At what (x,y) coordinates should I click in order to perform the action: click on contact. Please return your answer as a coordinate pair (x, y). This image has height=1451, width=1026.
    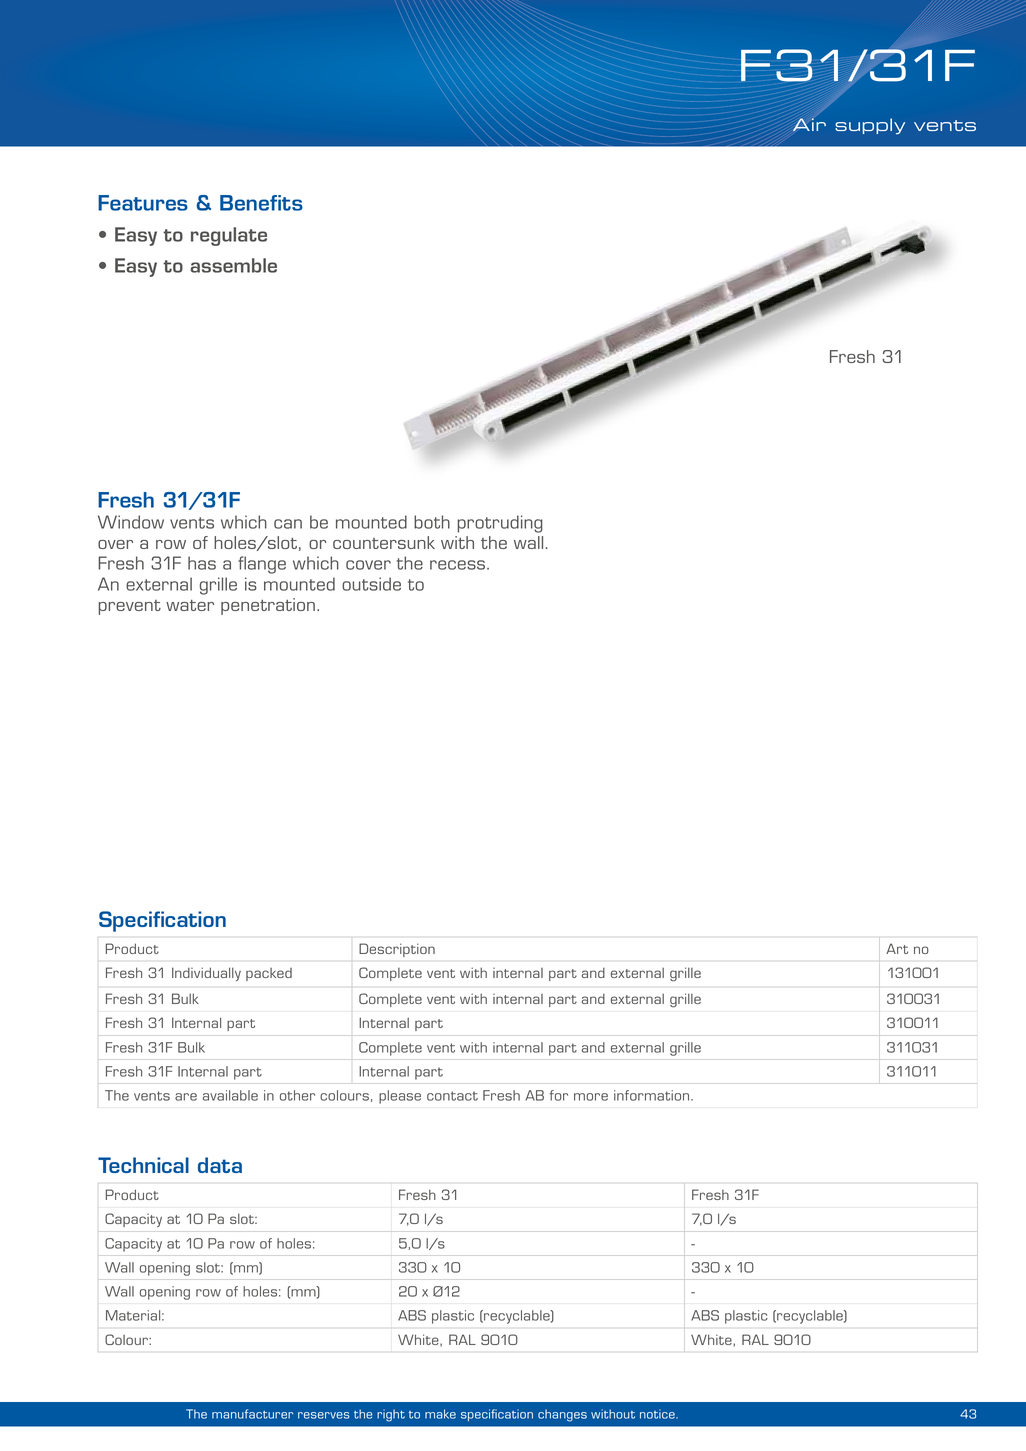
    Looking at the image, I should click on (452, 1096).
